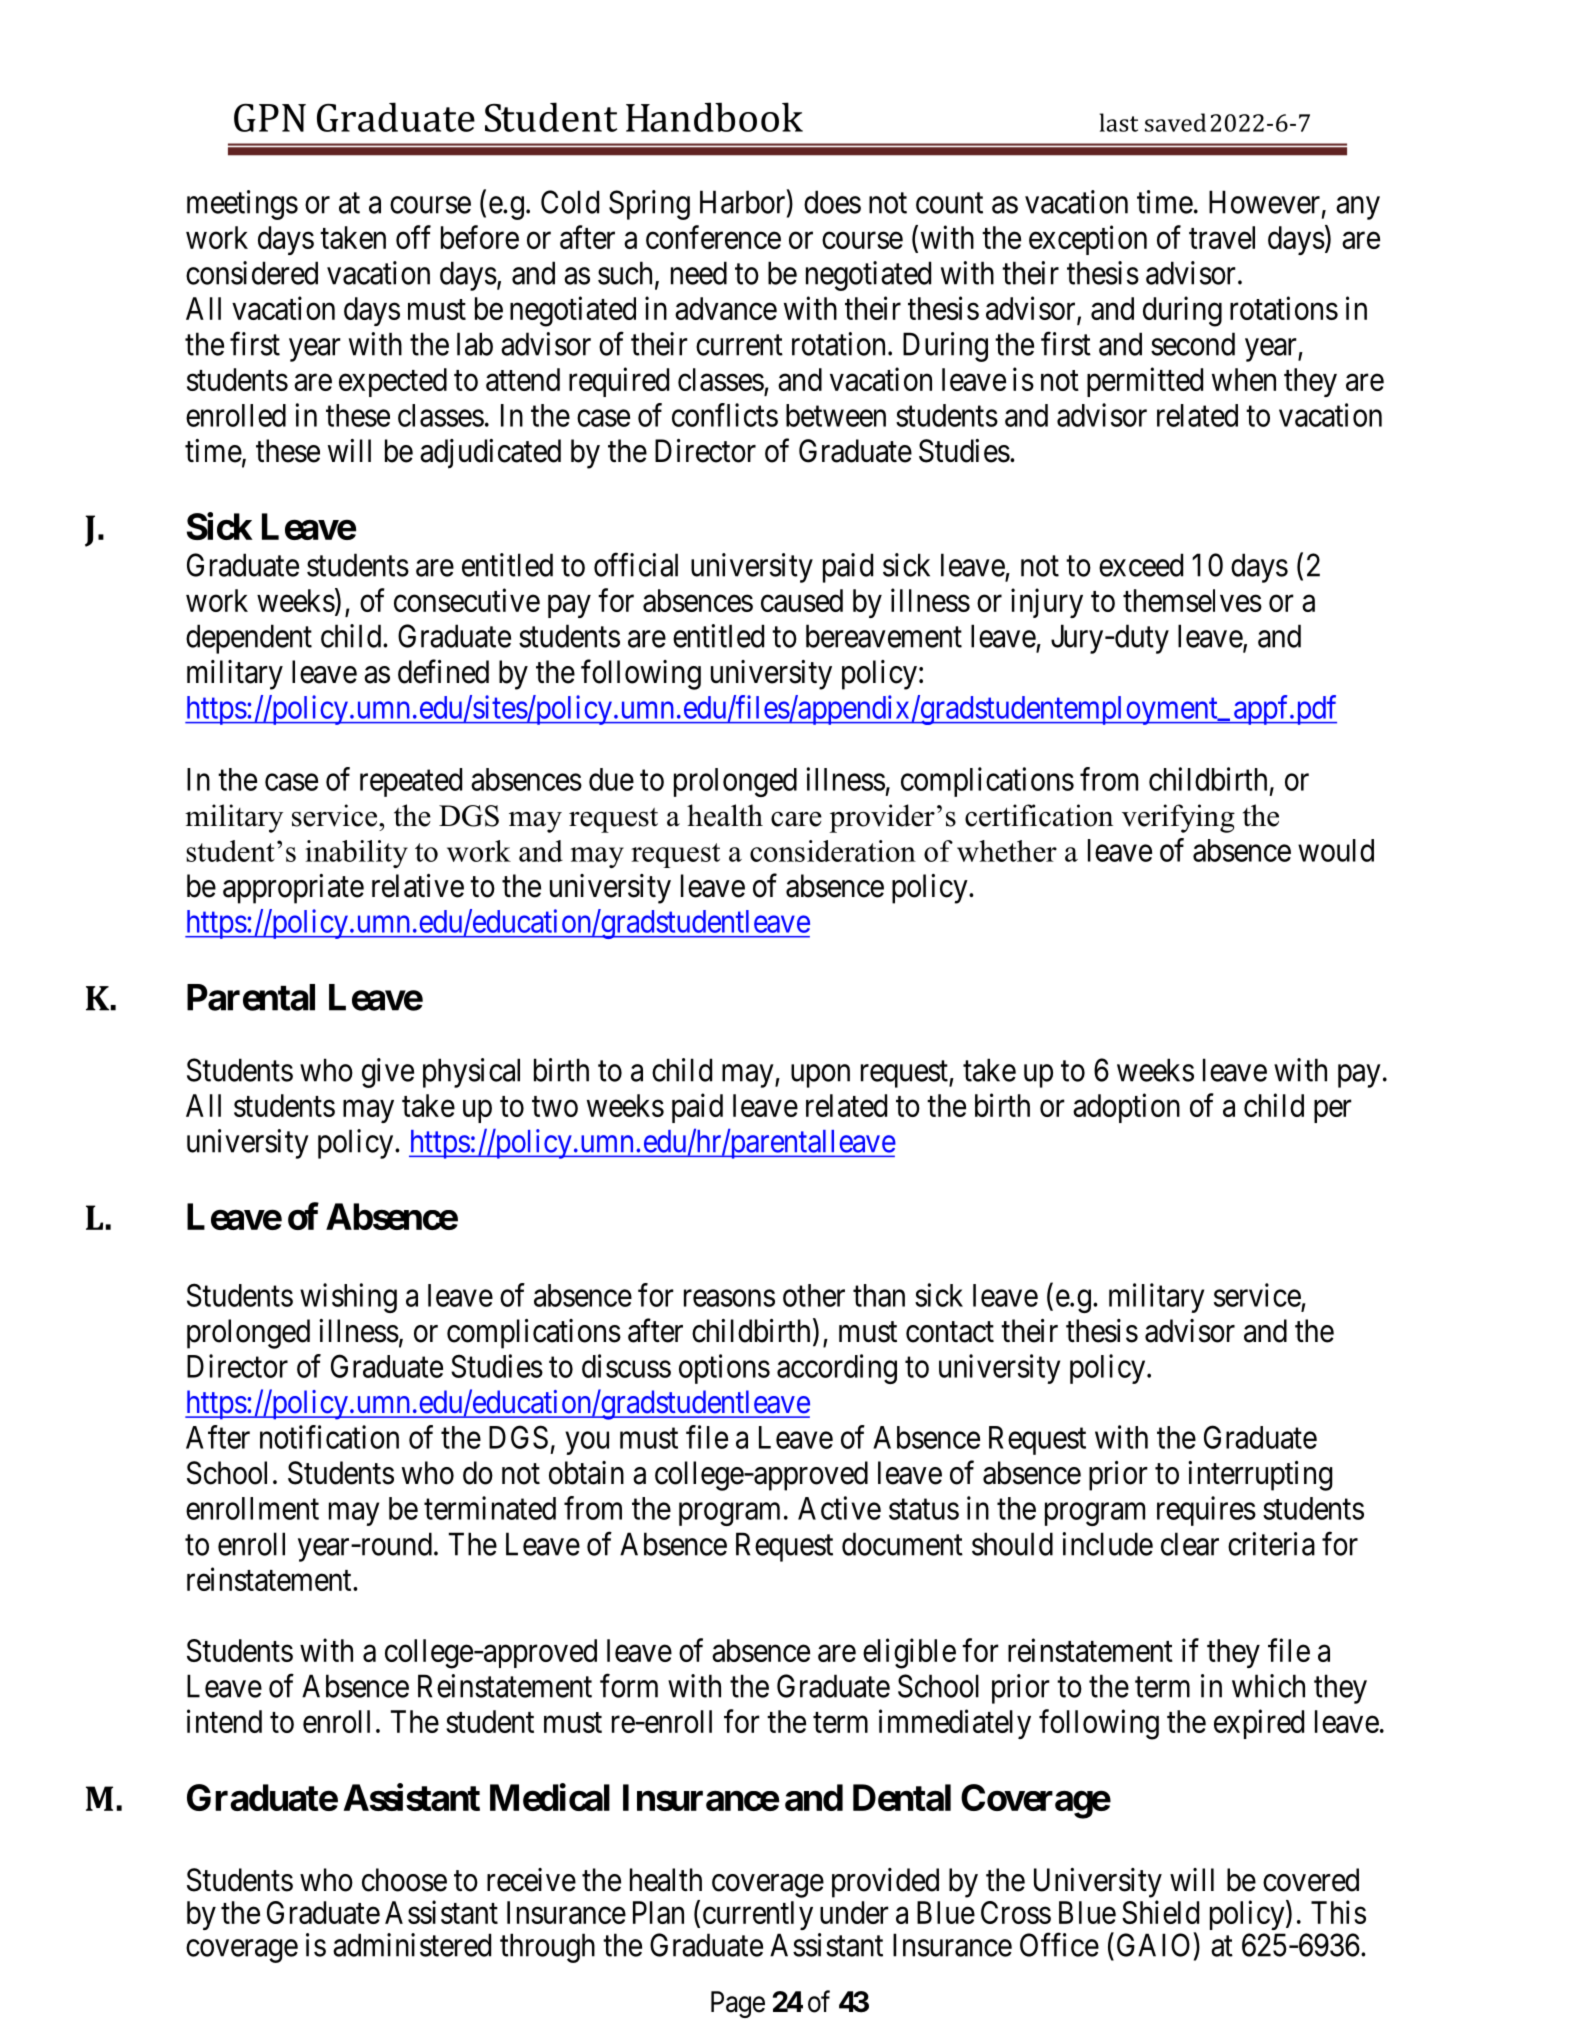 The image size is (1575, 2039). Describe the element at coordinates (242, 205) in the image. I see `meetings` at that location.
